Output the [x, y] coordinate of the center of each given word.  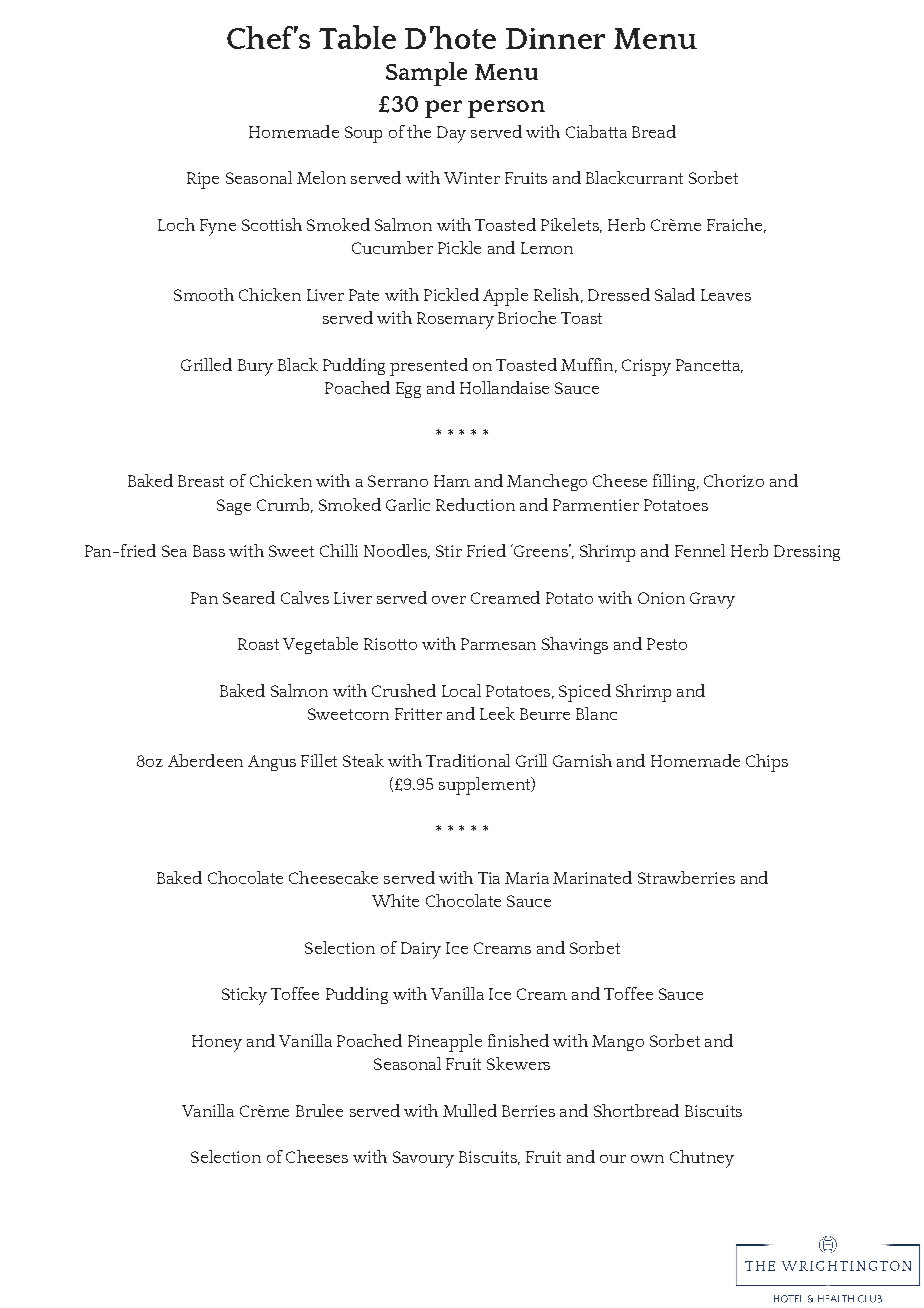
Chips [767, 763]
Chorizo [734, 480]
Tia [489, 878]
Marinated [592, 877]
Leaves [726, 295]
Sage [234, 507]
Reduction [475, 504]
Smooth [204, 294]
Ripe [203, 180]
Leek [497, 713]
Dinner [555, 38]
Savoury [423, 1159]
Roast [258, 644]
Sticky [244, 996]
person [506, 109]
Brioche [527, 317]
